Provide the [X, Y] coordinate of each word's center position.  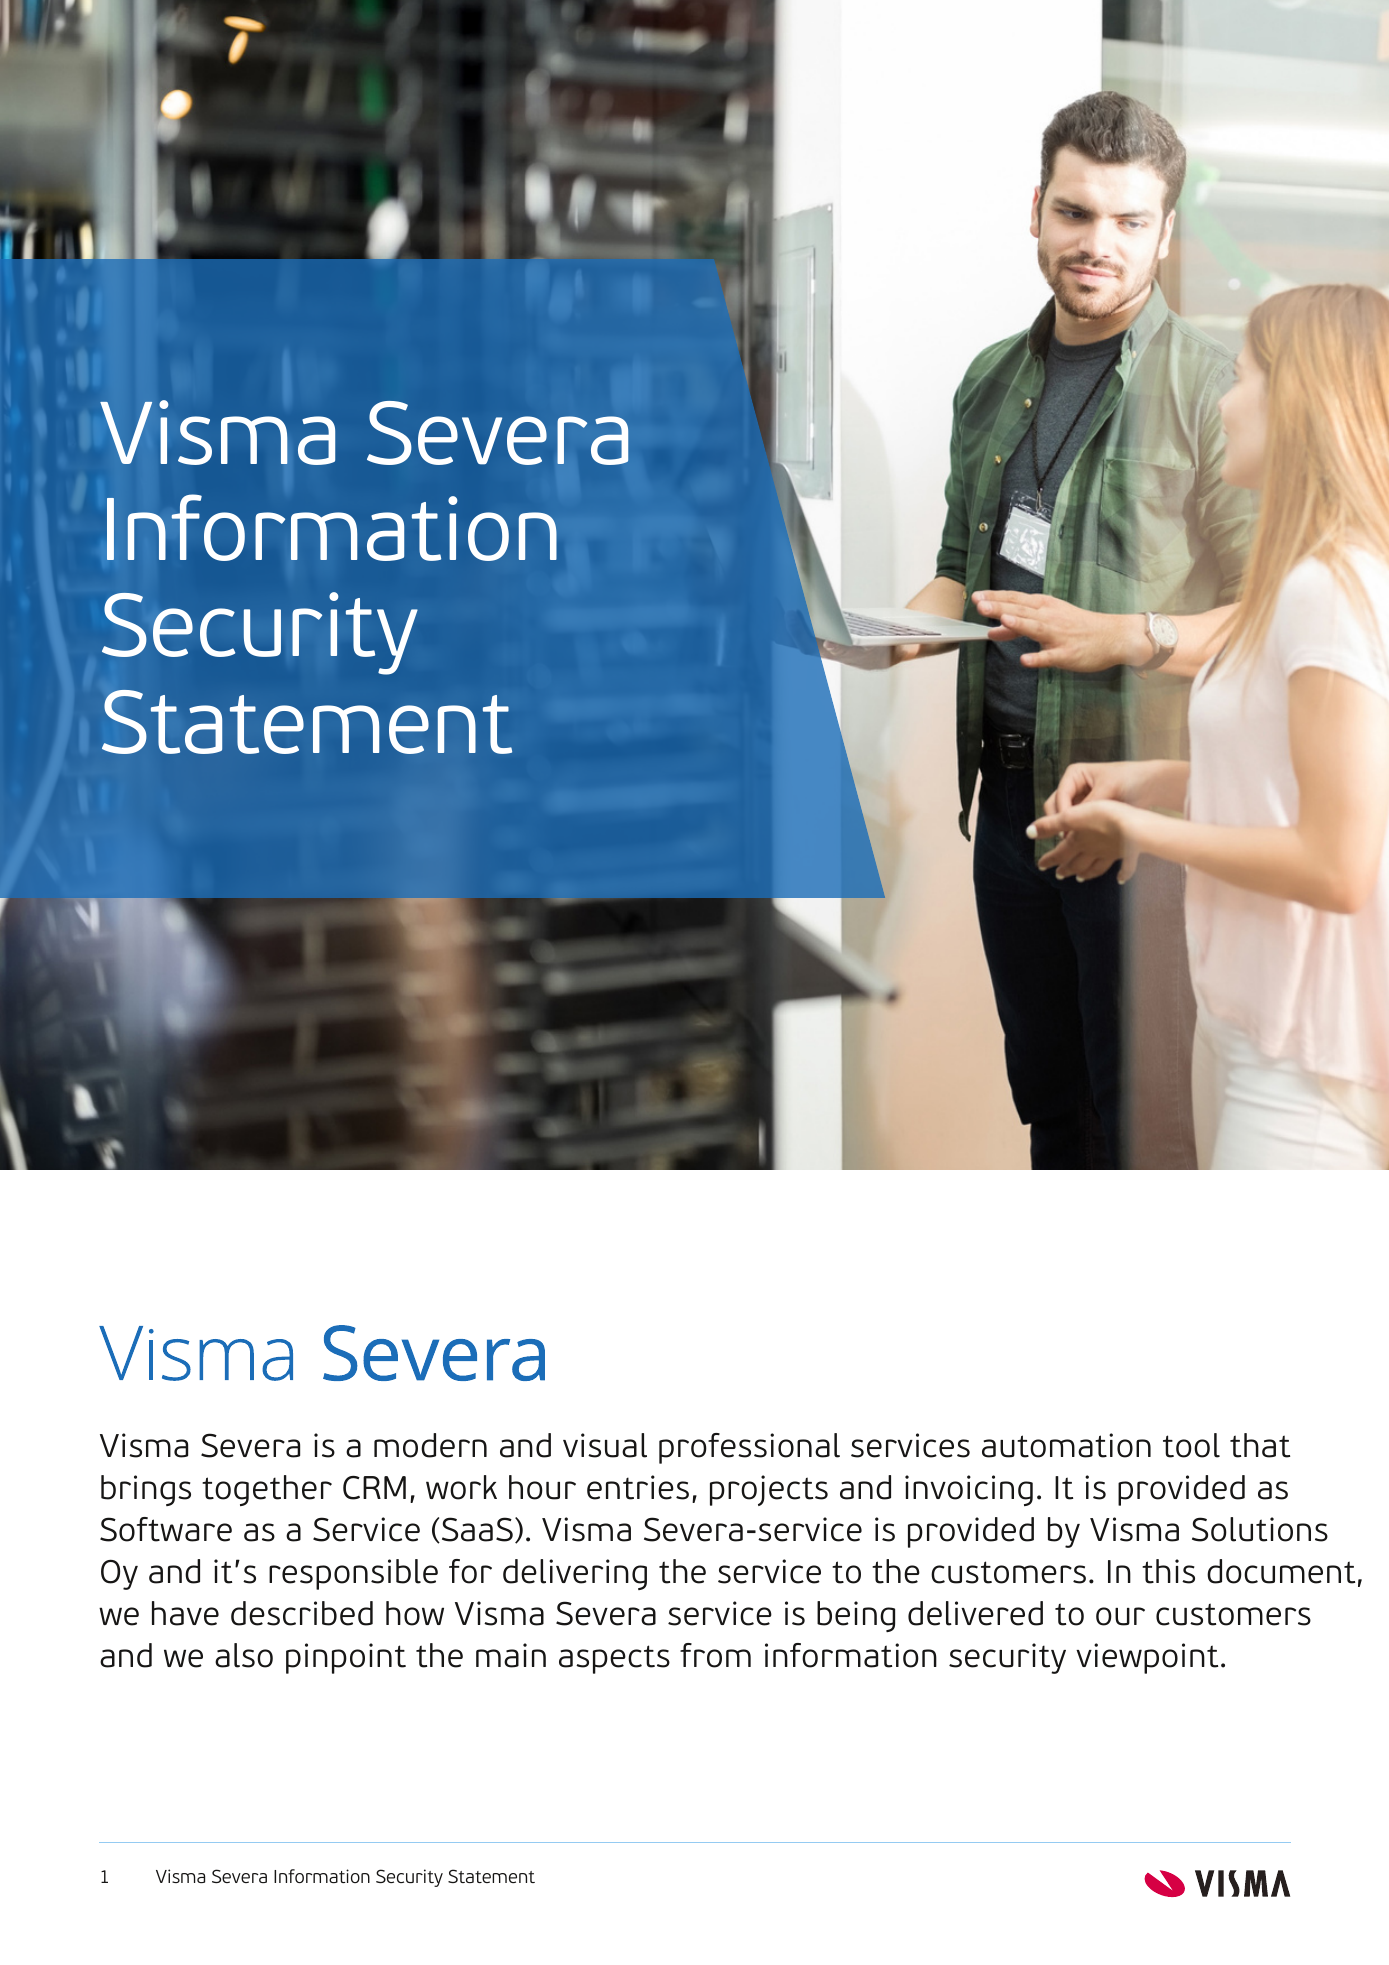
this [1168, 1571]
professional [749, 1448]
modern [430, 1445]
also [244, 1655]
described [302, 1613]
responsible [353, 1574]
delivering [575, 1574]
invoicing [969, 1490]
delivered [975, 1613]
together [267, 1490]
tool [1191, 1445]
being [856, 1616]
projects [769, 1490]
